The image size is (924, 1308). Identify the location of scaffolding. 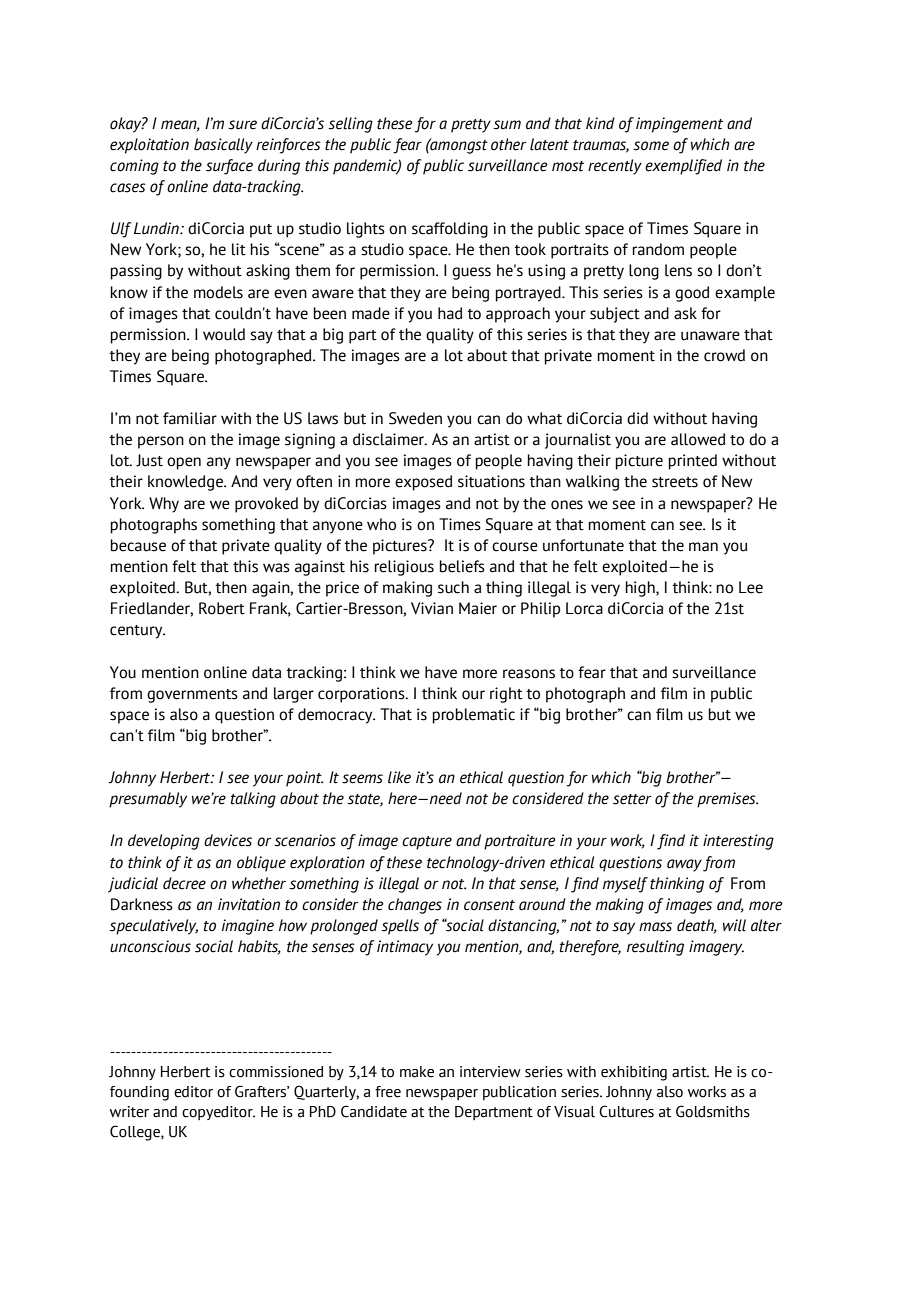
(450, 230).
